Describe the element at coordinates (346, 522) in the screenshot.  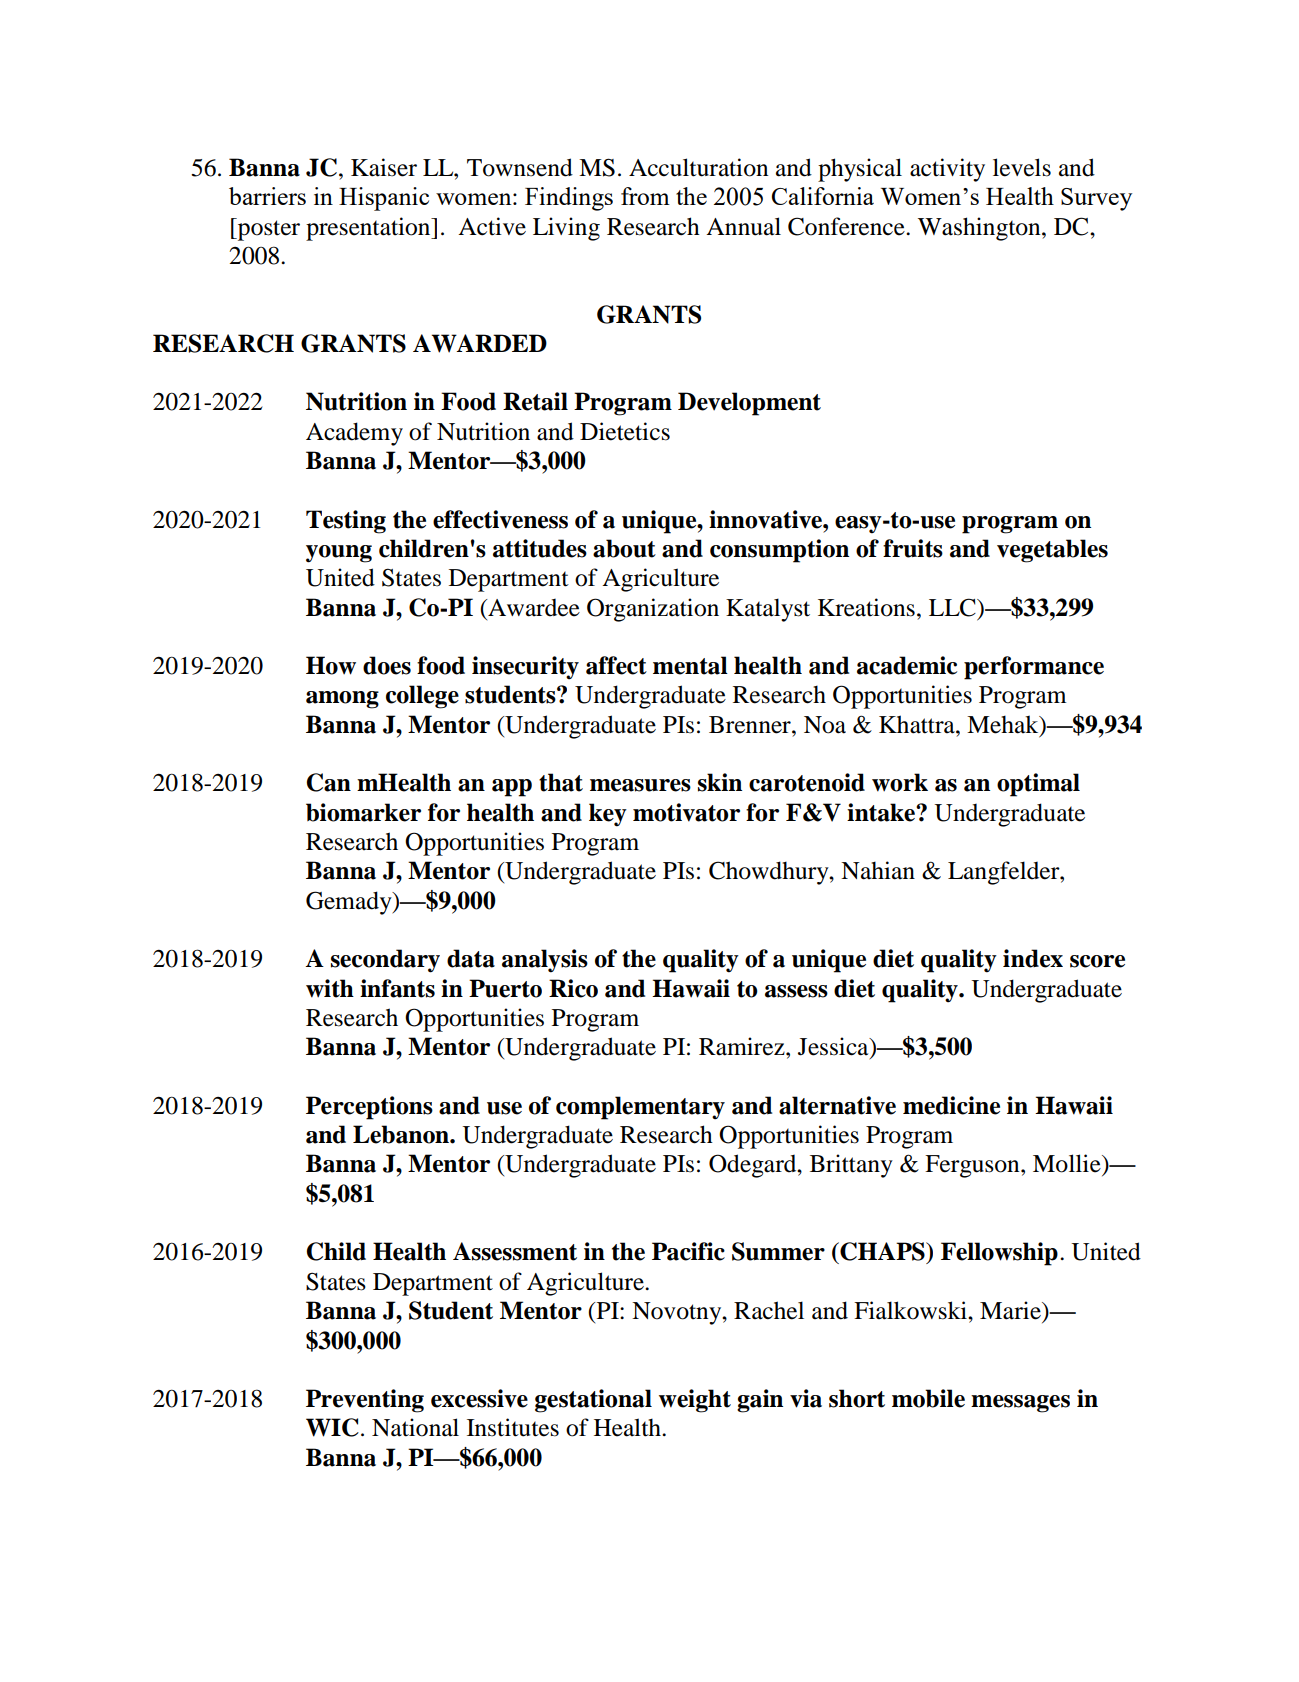
I see `Testing` at that location.
